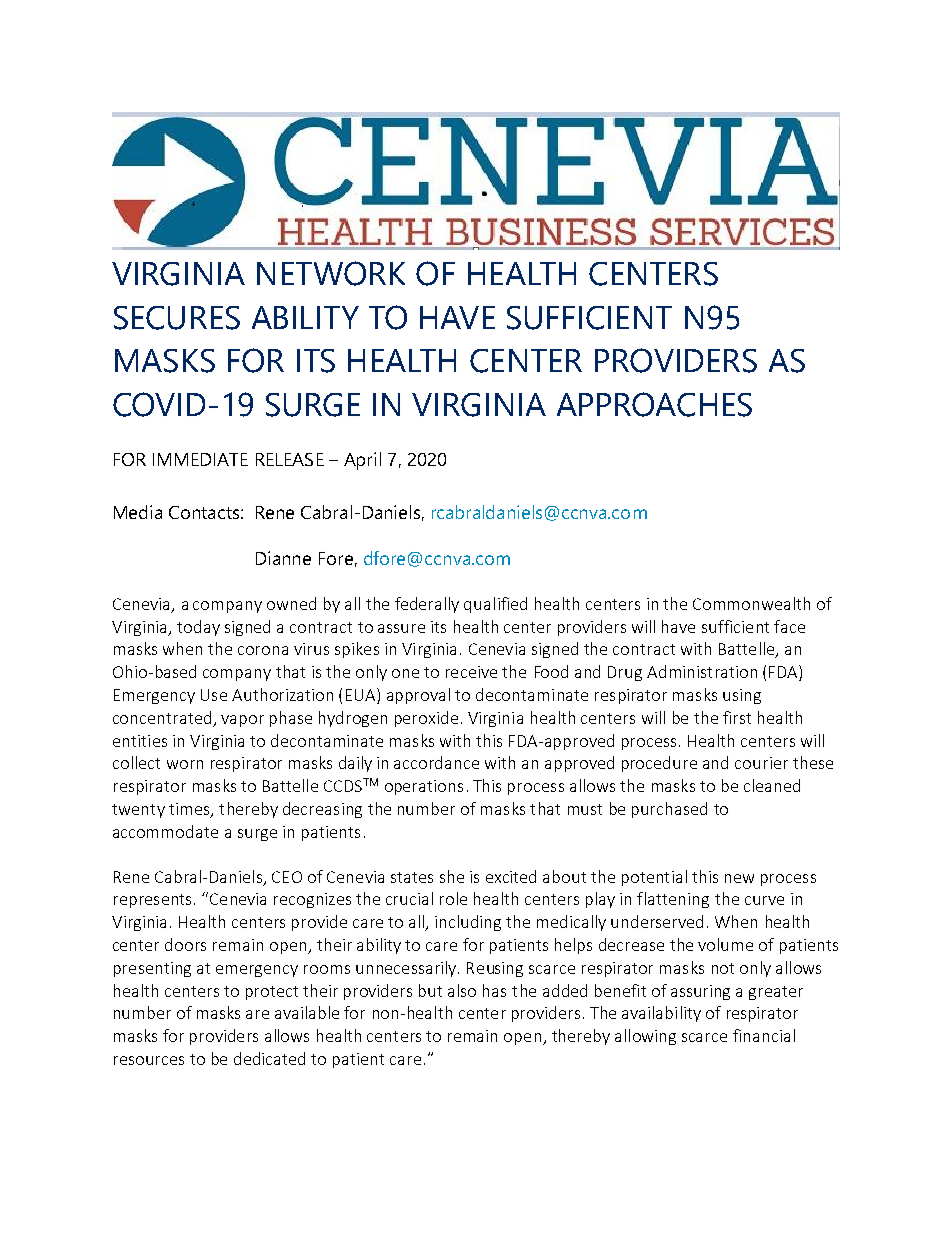 The width and height of the screenshot is (952, 1233). I want to click on today, so click(198, 628).
